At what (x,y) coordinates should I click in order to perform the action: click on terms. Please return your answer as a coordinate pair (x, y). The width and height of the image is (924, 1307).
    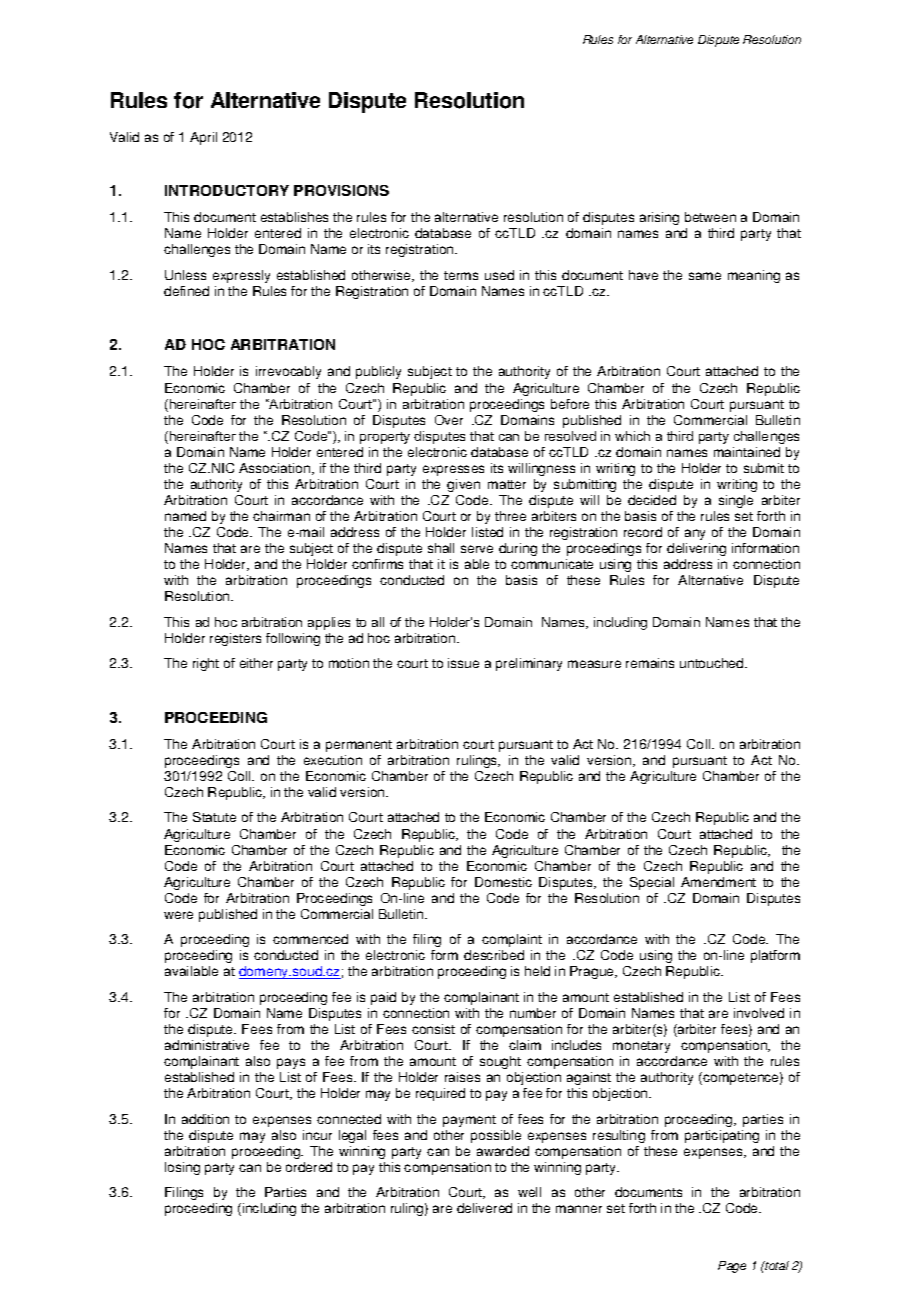
    Looking at the image, I should click on (461, 275).
